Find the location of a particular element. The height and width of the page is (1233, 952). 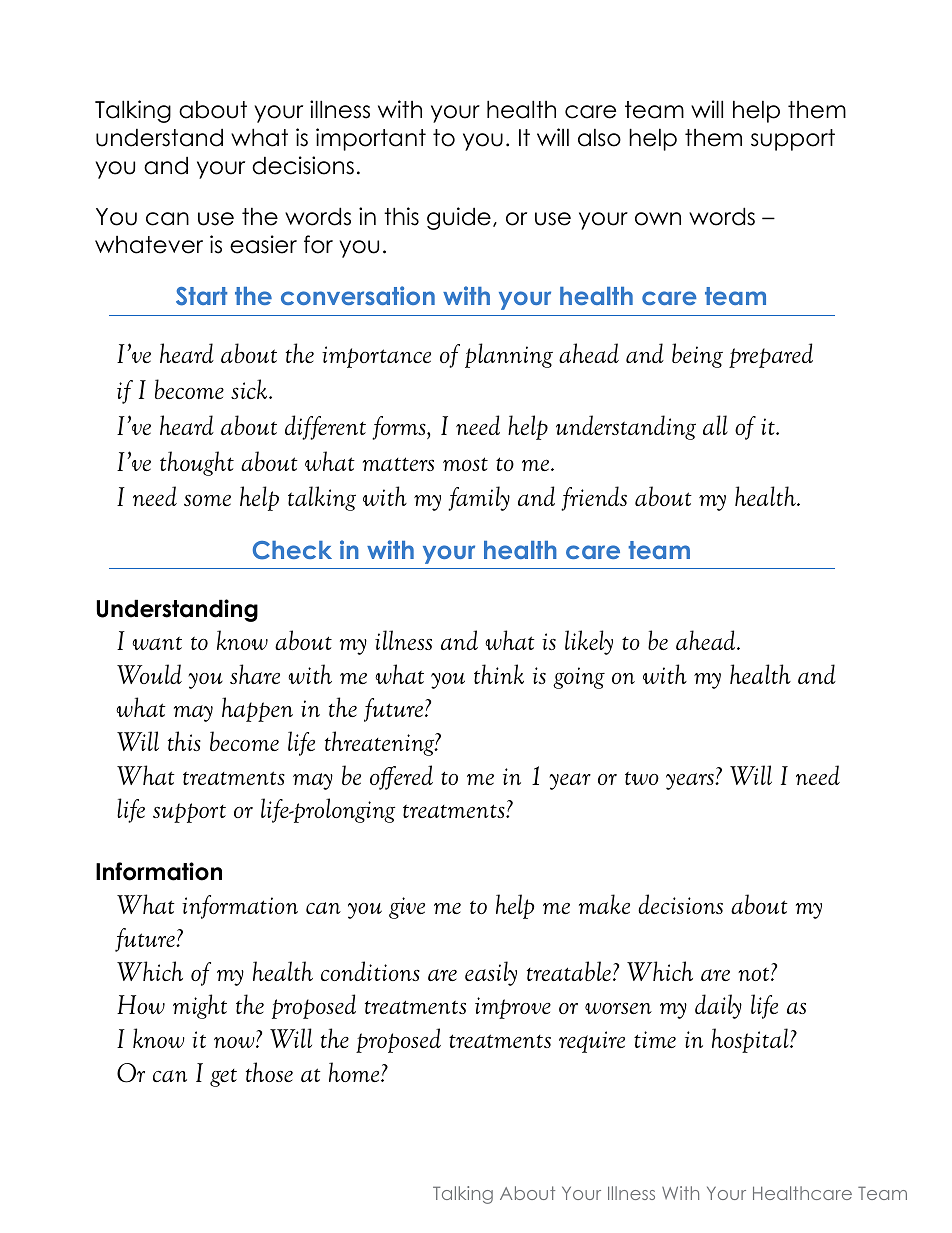

own is located at coordinates (658, 219).
